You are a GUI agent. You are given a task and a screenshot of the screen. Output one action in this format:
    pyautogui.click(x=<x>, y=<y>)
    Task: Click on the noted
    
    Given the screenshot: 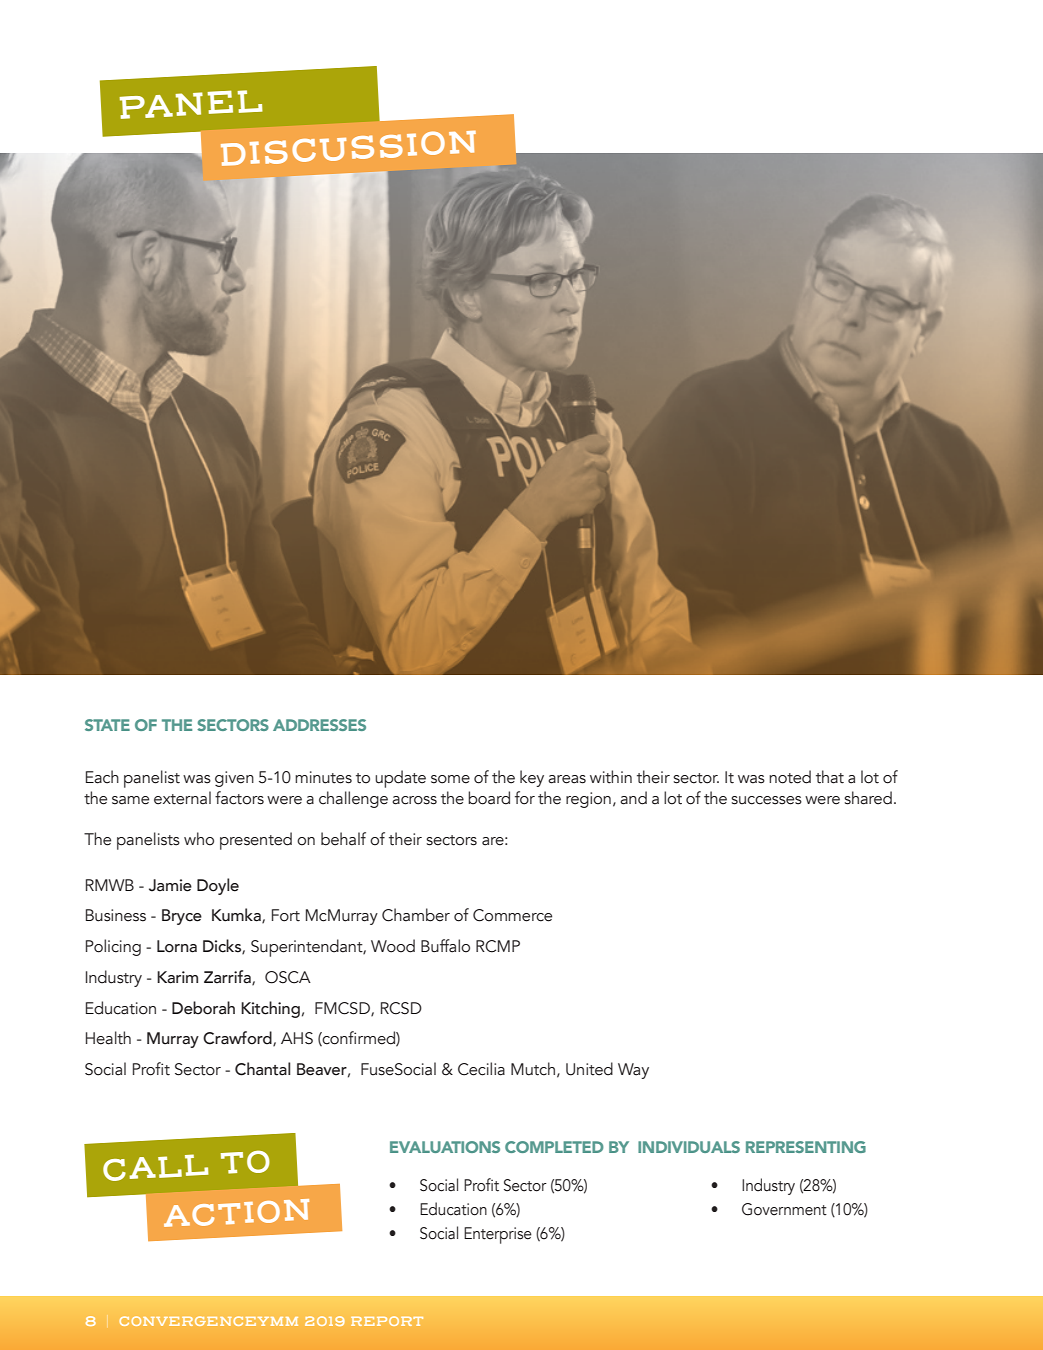 What is the action you would take?
    pyautogui.click(x=790, y=777)
